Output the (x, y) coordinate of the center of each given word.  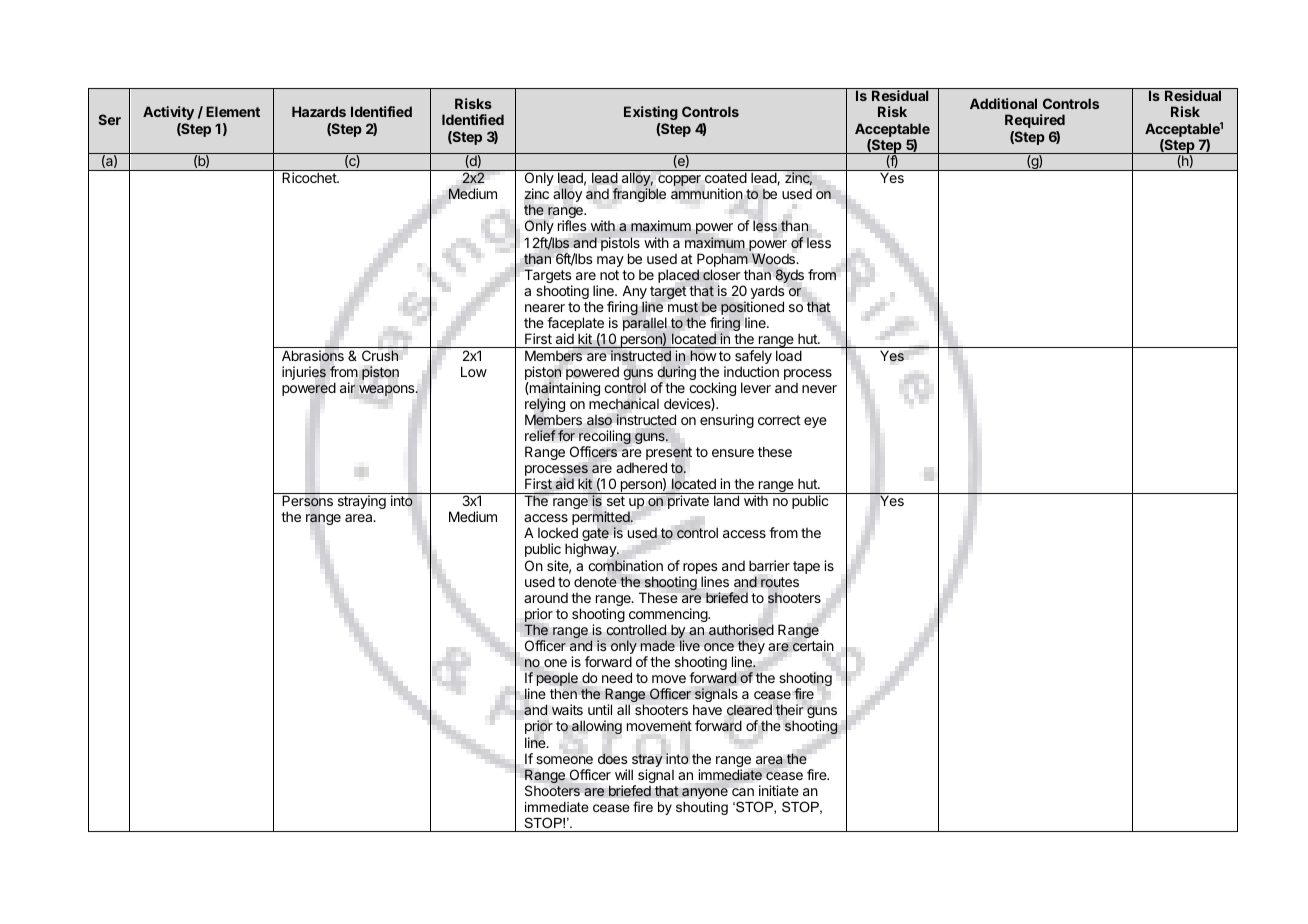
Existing (651, 113)
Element (233, 111)
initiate (779, 790)
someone (564, 760)
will (624, 774)
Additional (1003, 103)
